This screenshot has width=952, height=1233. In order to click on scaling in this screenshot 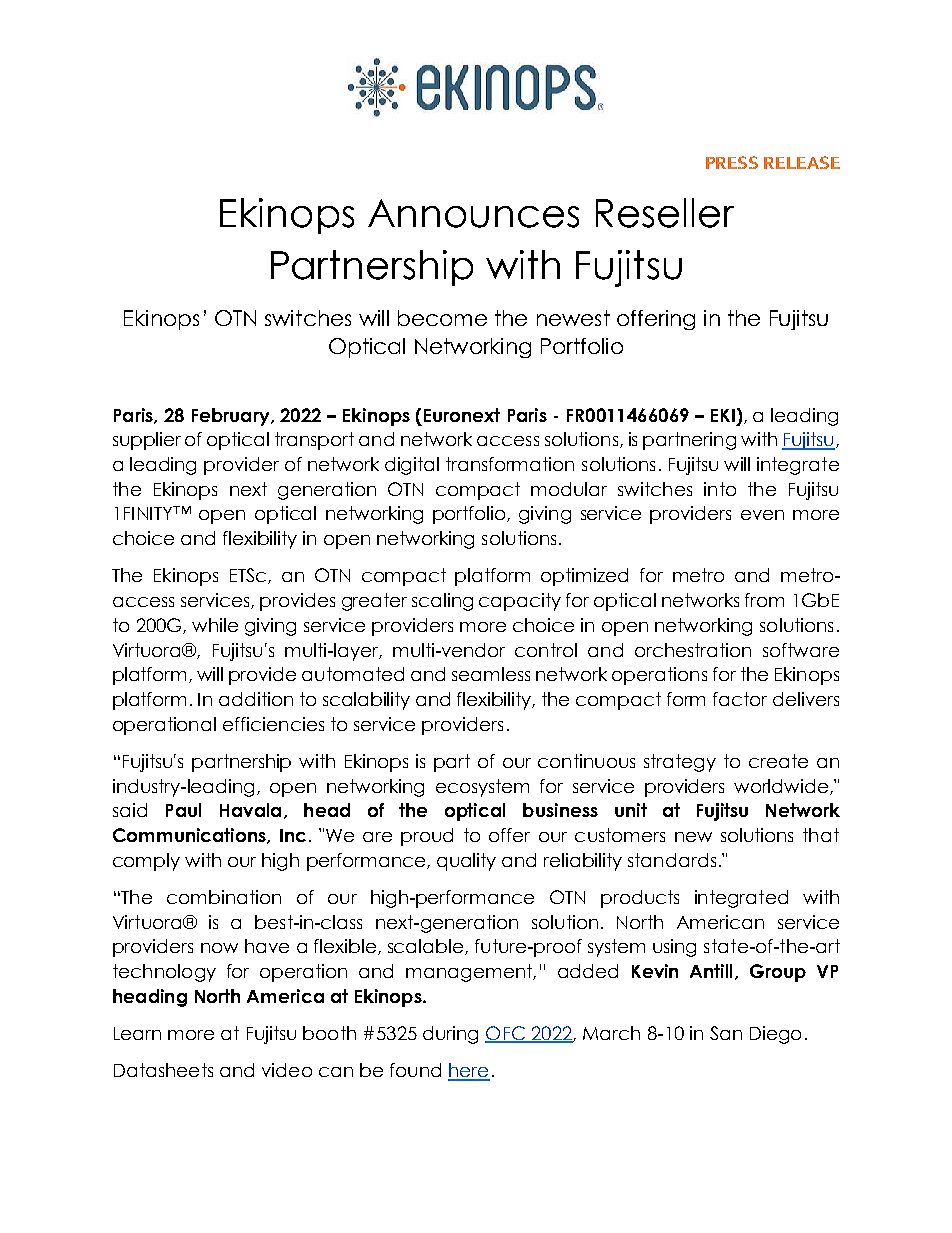, I will do `click(442, 602)`.
